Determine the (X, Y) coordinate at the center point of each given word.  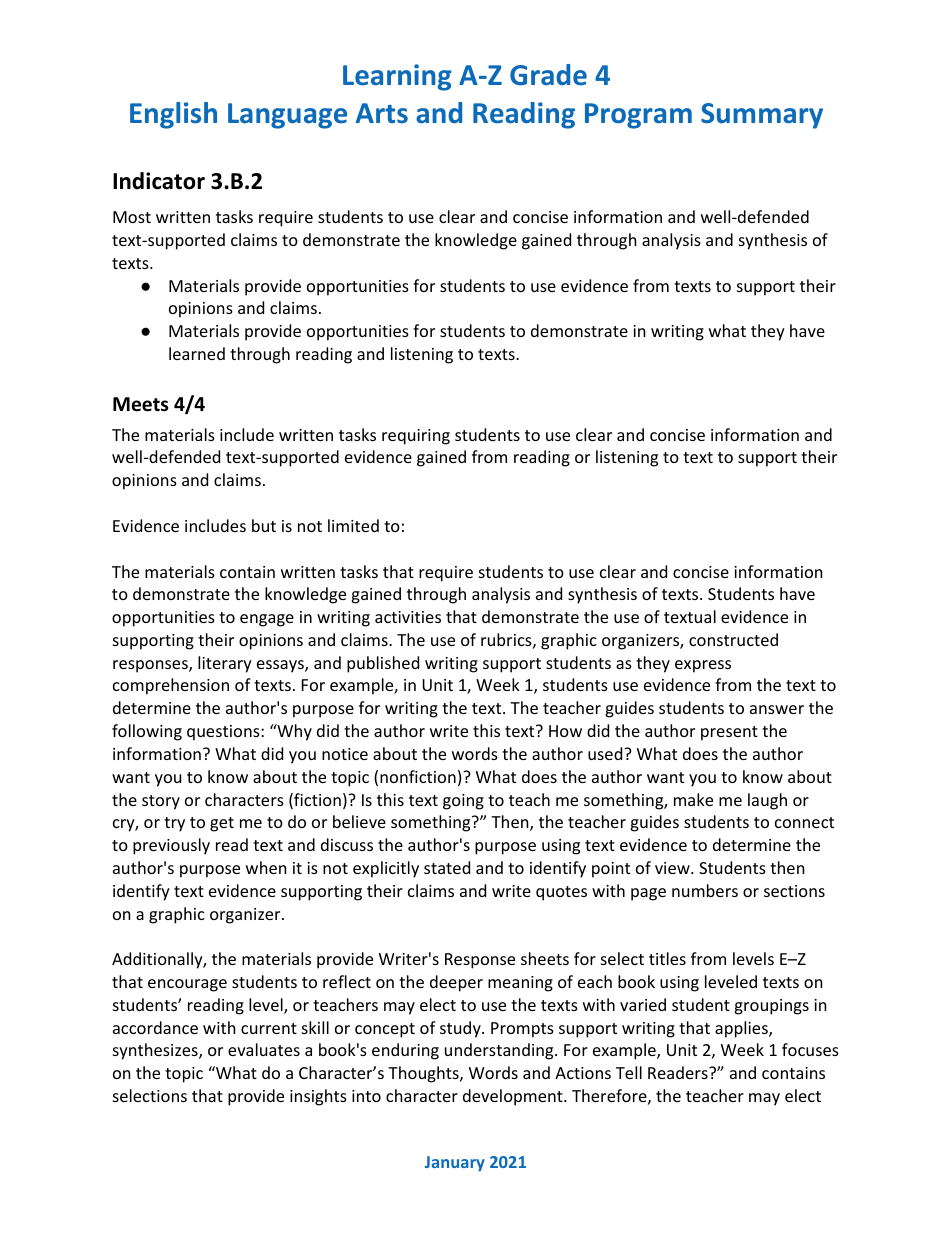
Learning (397, 77)
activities (408, 617)
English (173, 115)
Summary (762, 116)
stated (447, 867)
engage (267, 620)
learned (197, 353)
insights (318, 1097)
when (266, 867)
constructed (733, 639)
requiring (416, 437)
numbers (705, 890)
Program (638, 116)
